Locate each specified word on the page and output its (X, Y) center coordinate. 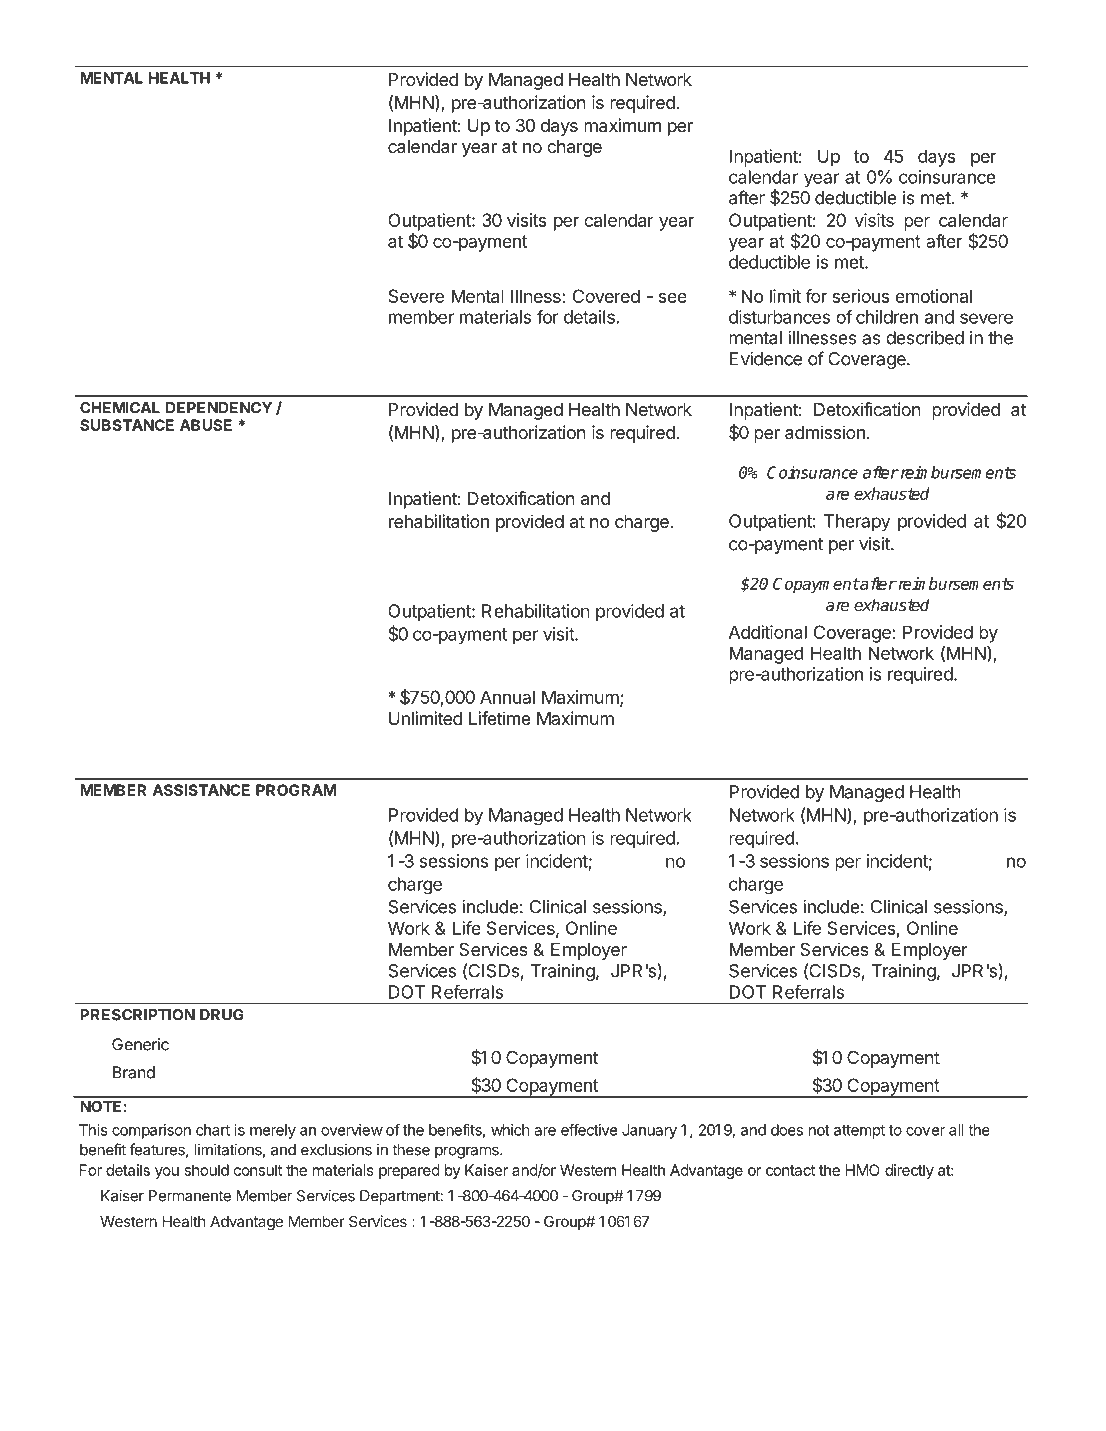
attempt (859, 1132)
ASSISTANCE (201, 790)
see (673, 298)
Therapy (857, 523)
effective (589, 1130)
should (207, 1170)
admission (825, 432)
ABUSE (206, 425)
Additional (768, 632)
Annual (507, 697)
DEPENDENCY (219, 408)
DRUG (222, 1015)
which (510, 1130)
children (887, 317)
